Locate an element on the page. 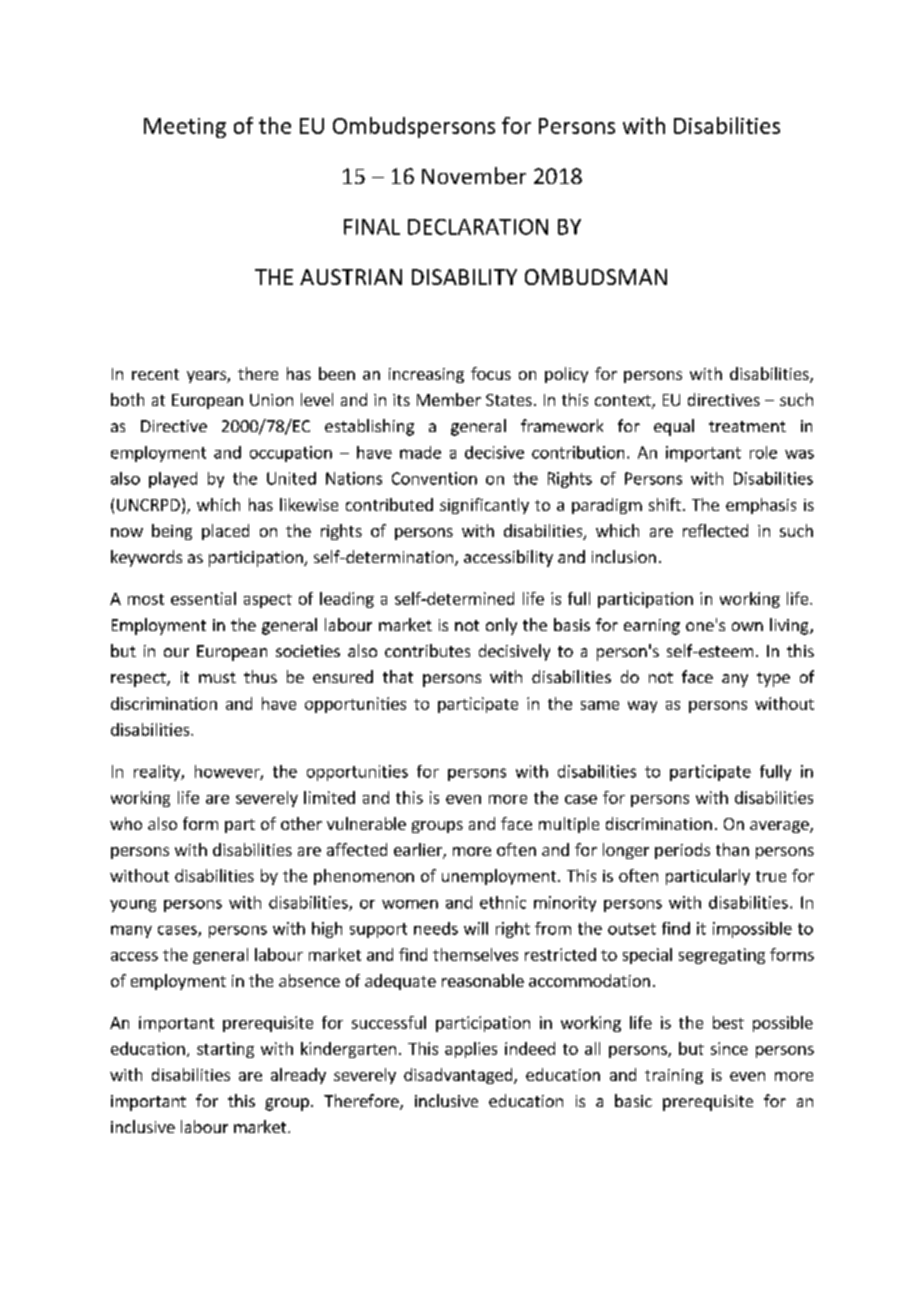 This image has width=924, height=1308. essential is located at coordinates (203, 598).
